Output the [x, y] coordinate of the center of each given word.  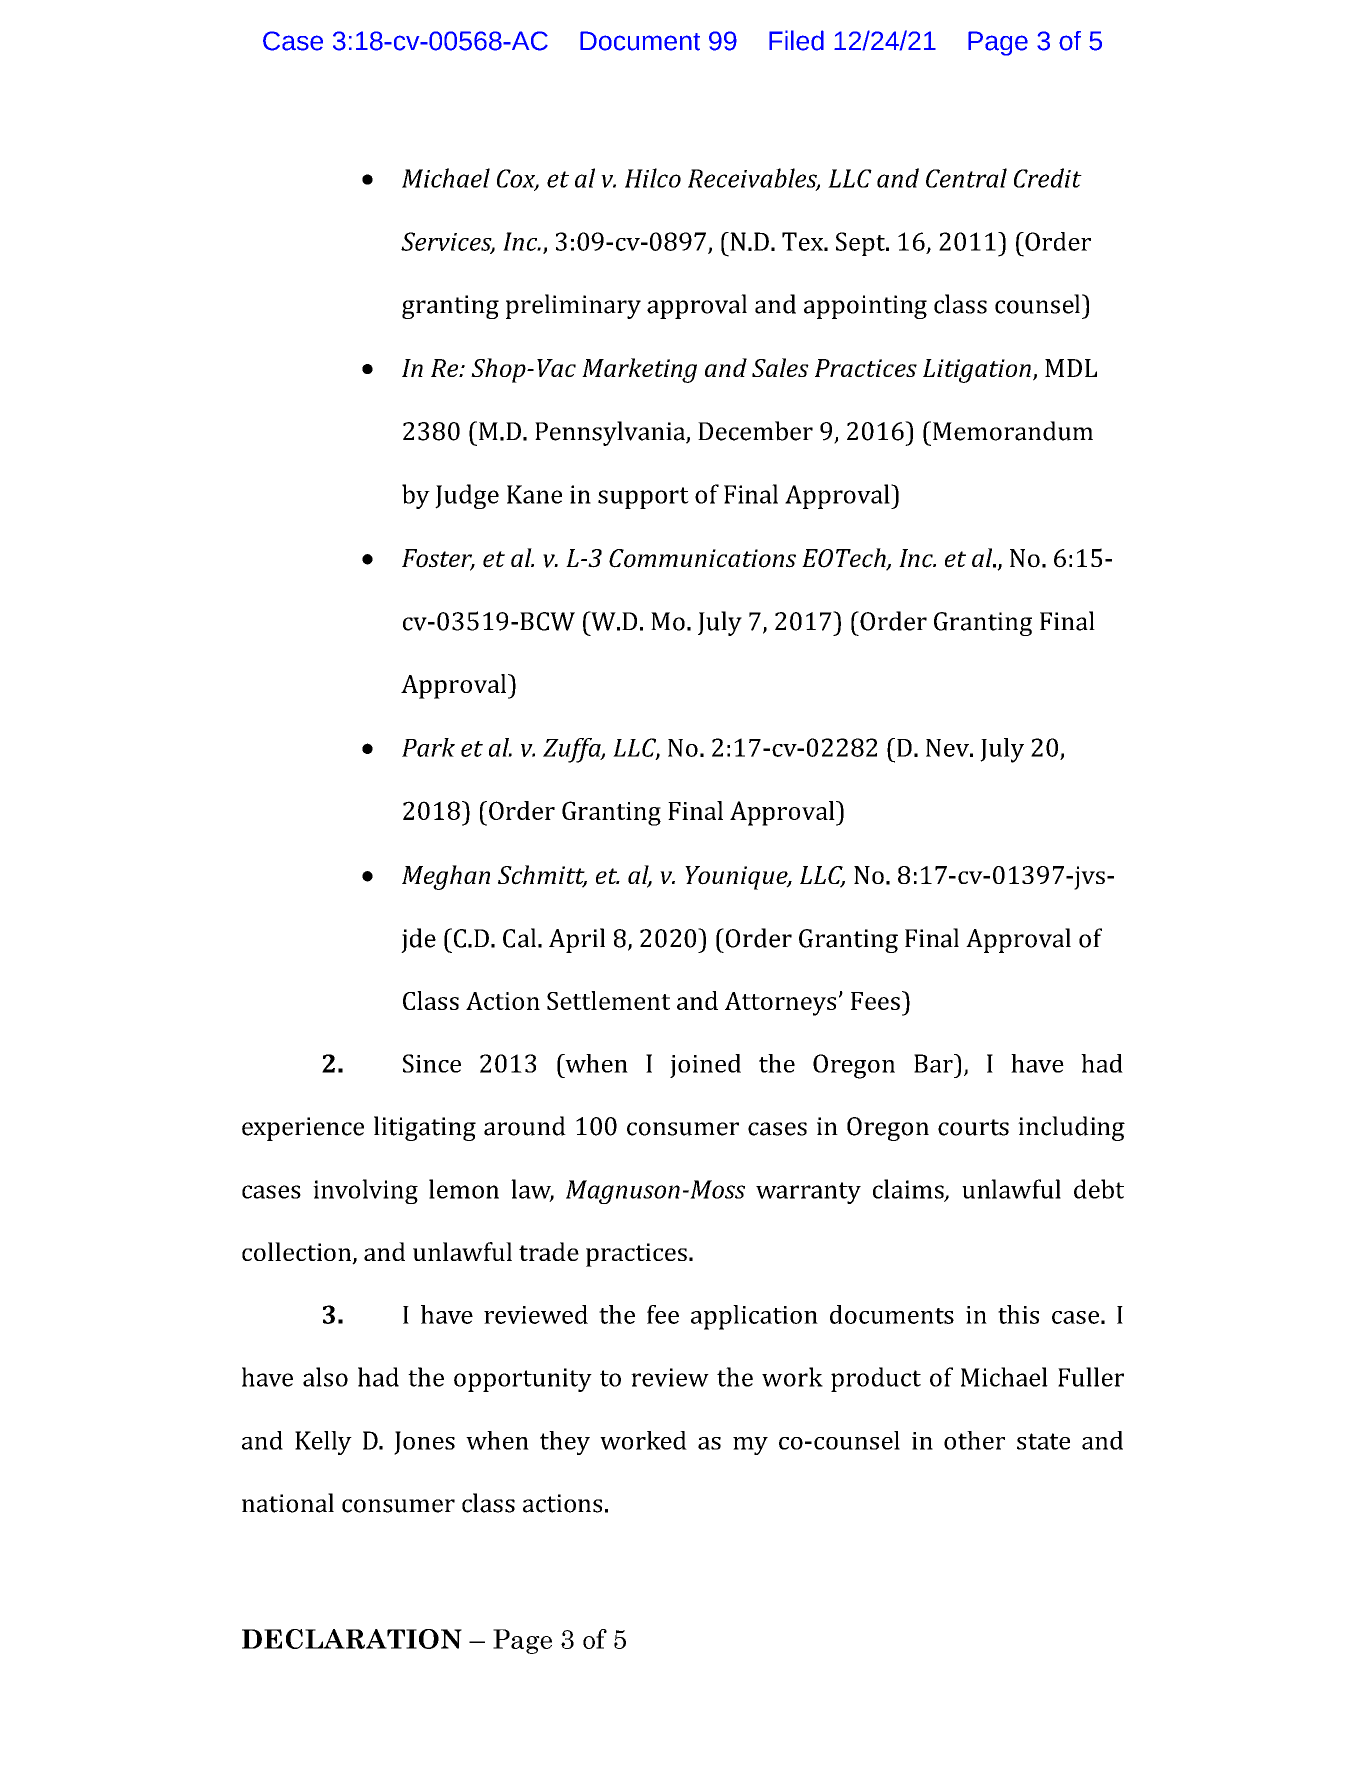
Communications [702, 558]
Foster [438, 559]
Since [432, 1063]
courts [973, 1127]
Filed [796, 40]
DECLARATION [352, 1639]
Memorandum [1011, 431]
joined [705, 1066]
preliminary [573, 306]
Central [966, 178]
